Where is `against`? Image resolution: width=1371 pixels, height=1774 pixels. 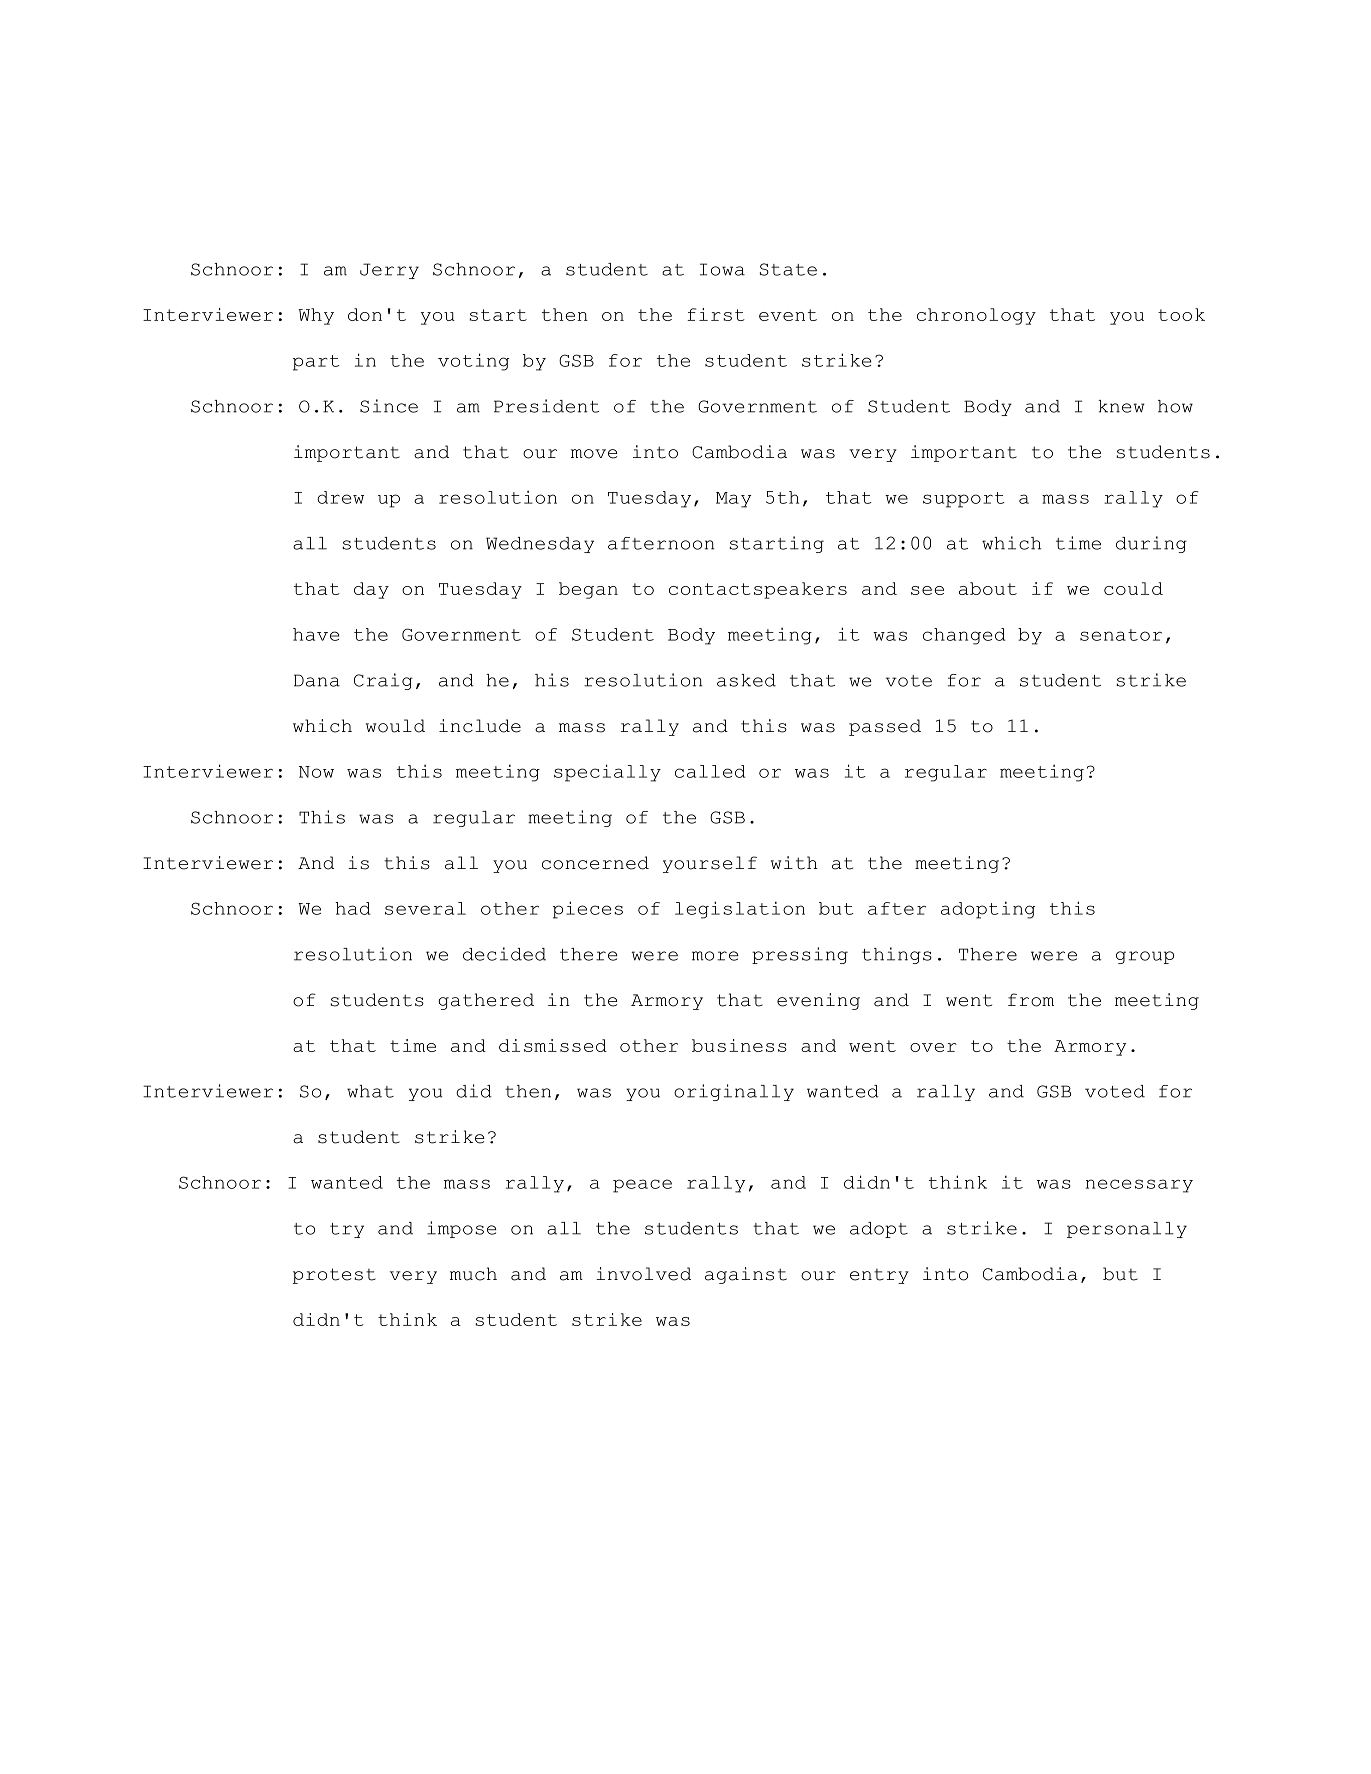
against is located at coordinates (746, 1275).
